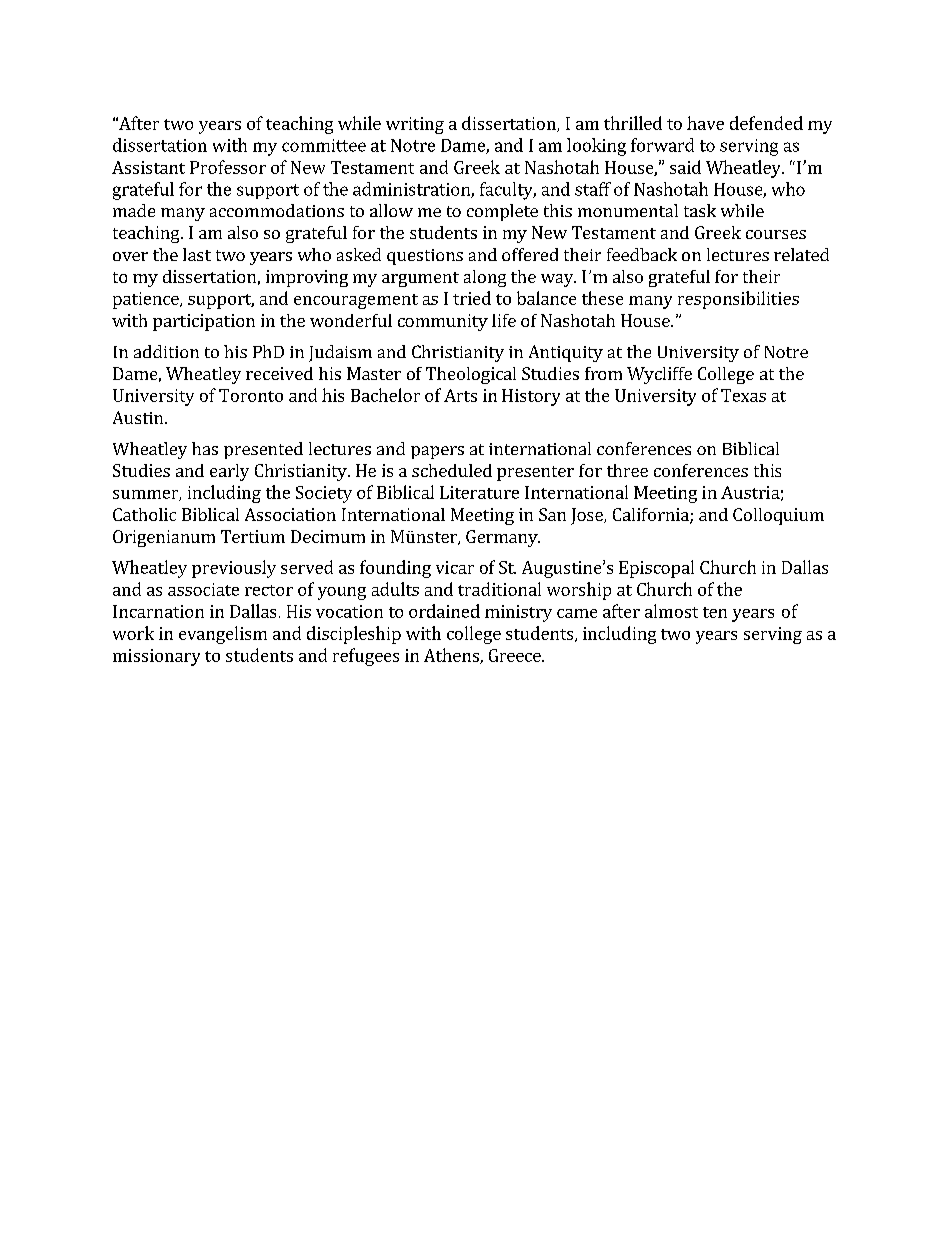  I want to click on Literature, so click(479, 492).
